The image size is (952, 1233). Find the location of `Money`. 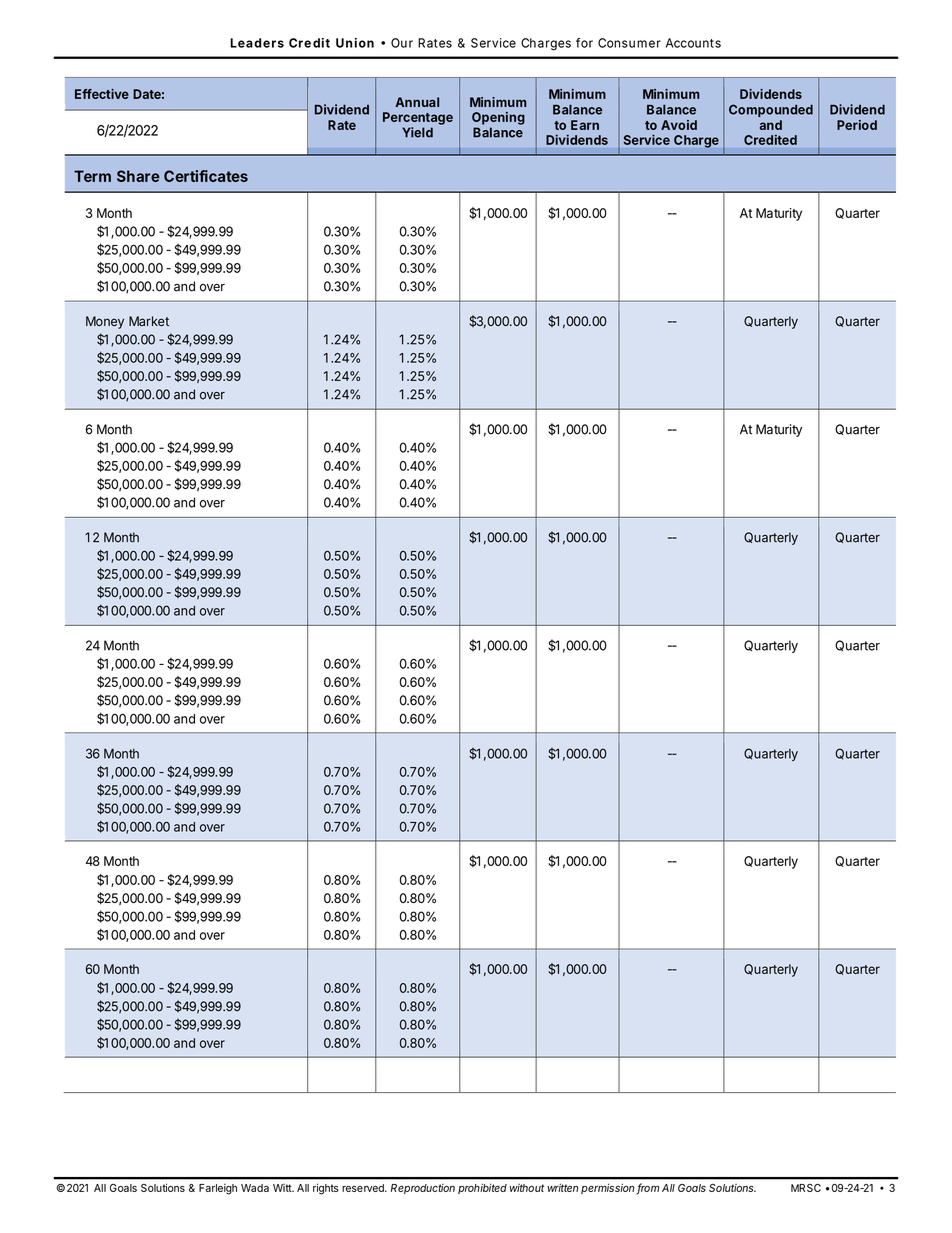

Money is located at coordinates (105, 322).
